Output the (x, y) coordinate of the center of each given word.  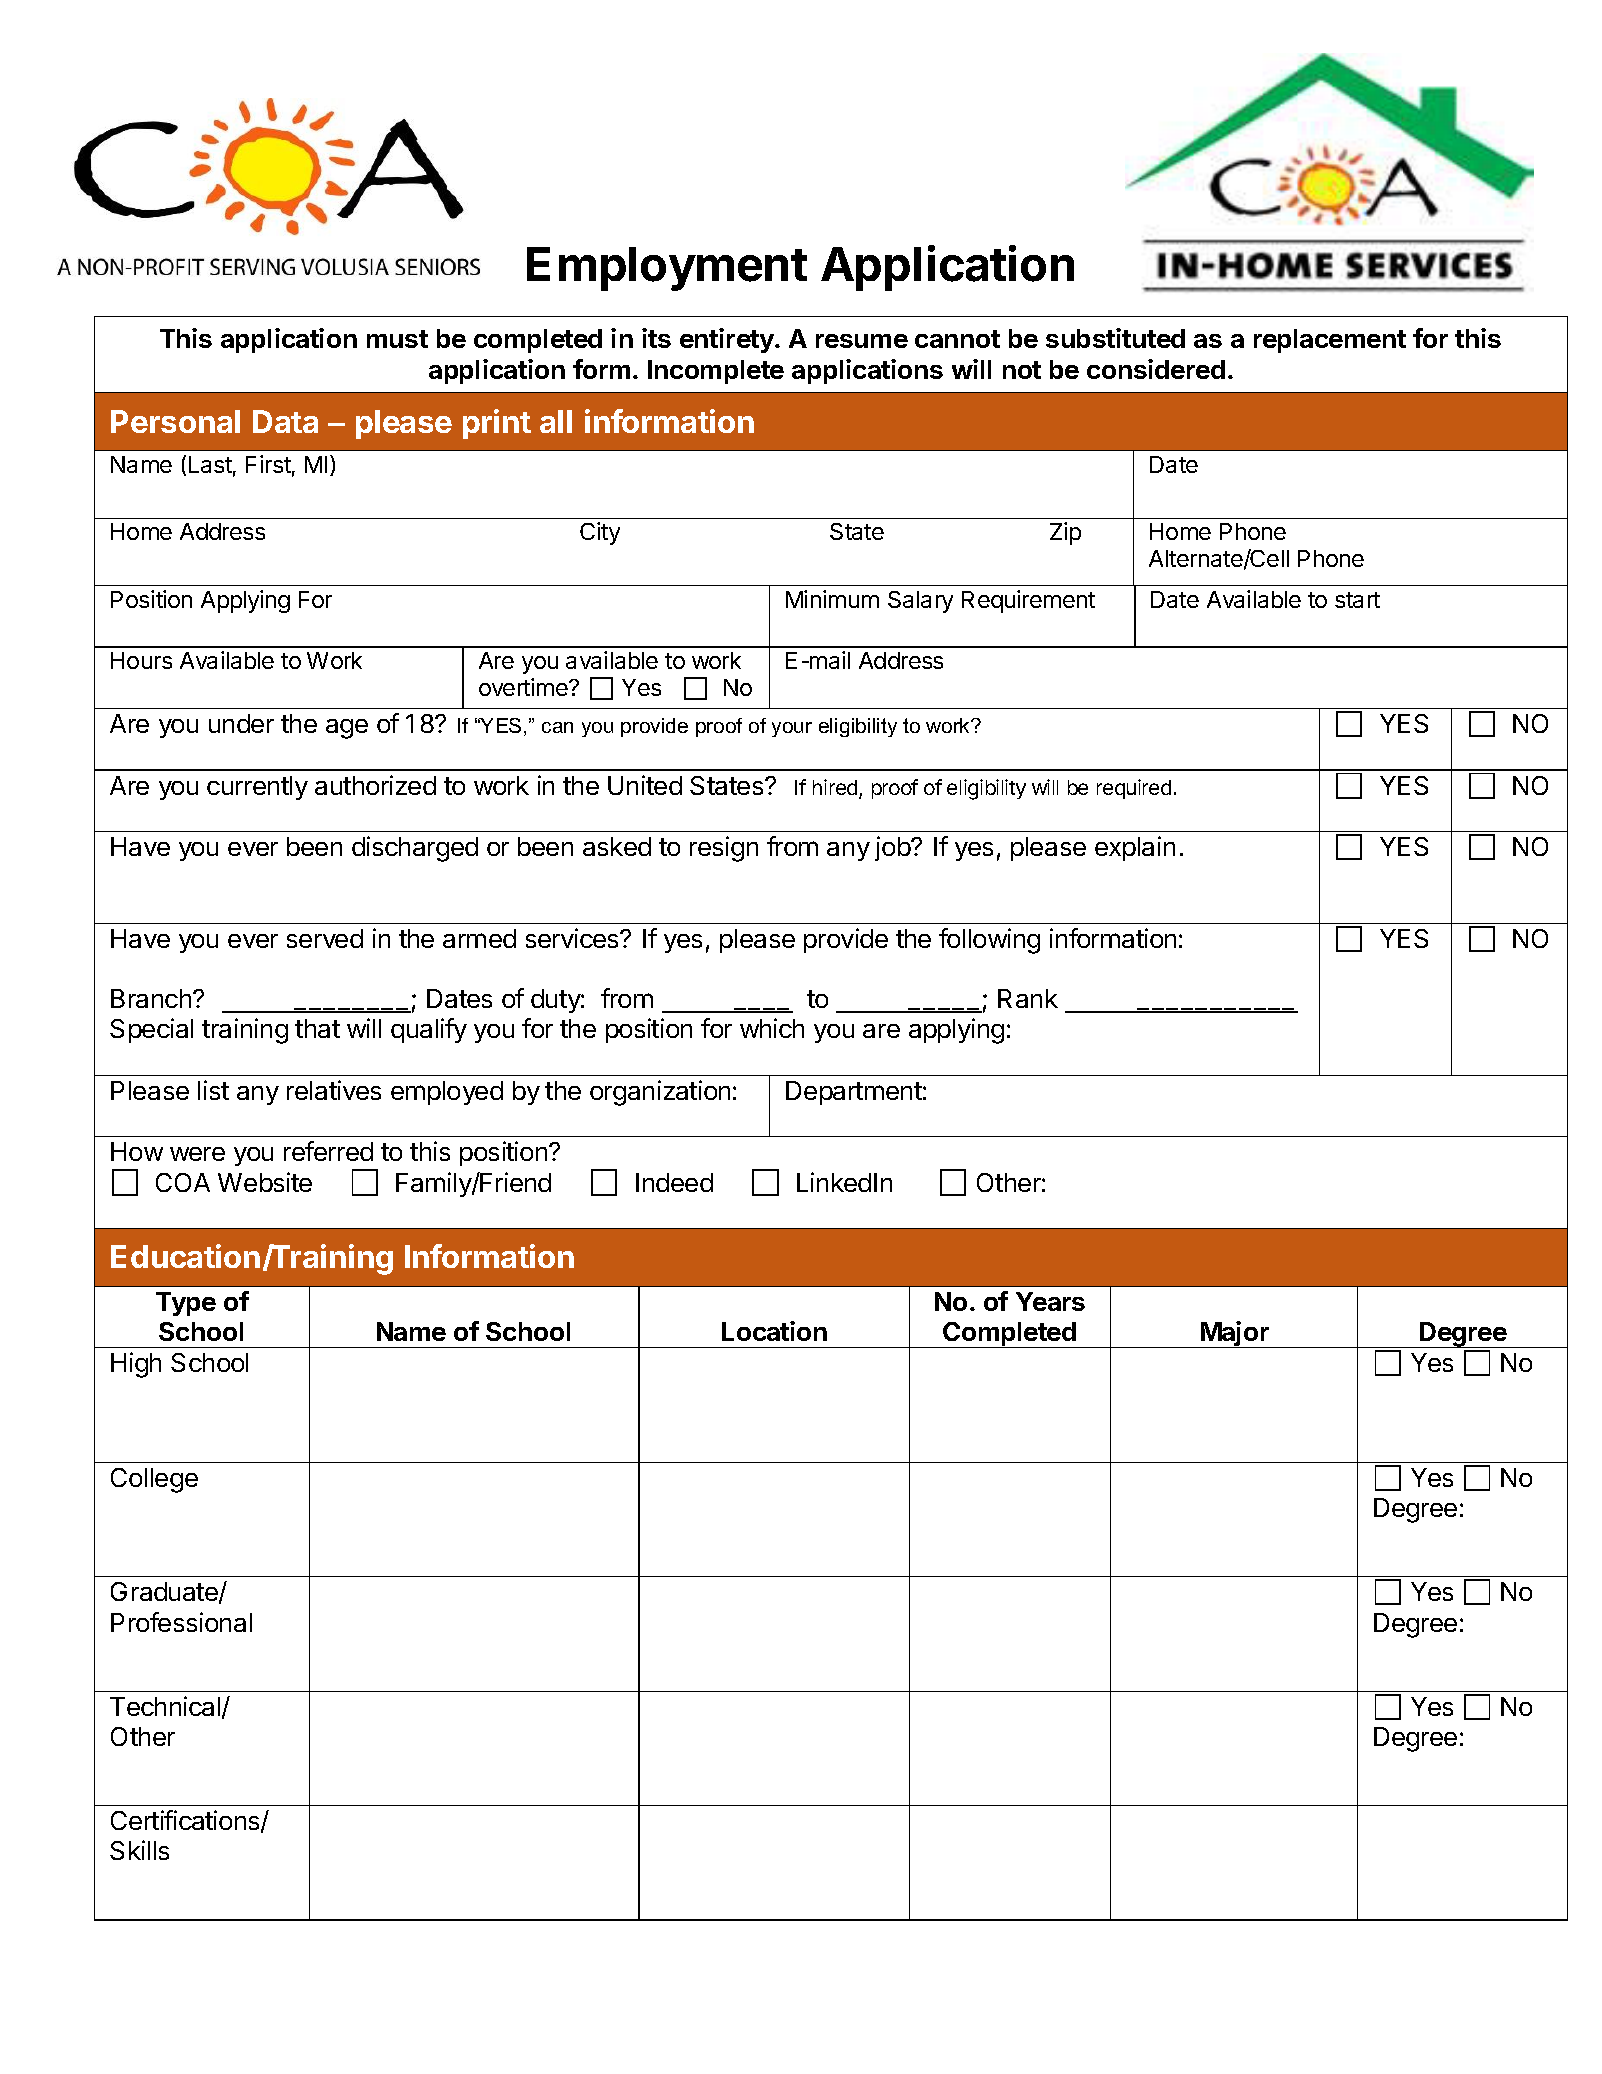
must (397, 339)
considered (1156, 369)
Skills (139, 1850)
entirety (728, 340)
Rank (1028, 998)
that (317, 1028)
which (772, 1028)
